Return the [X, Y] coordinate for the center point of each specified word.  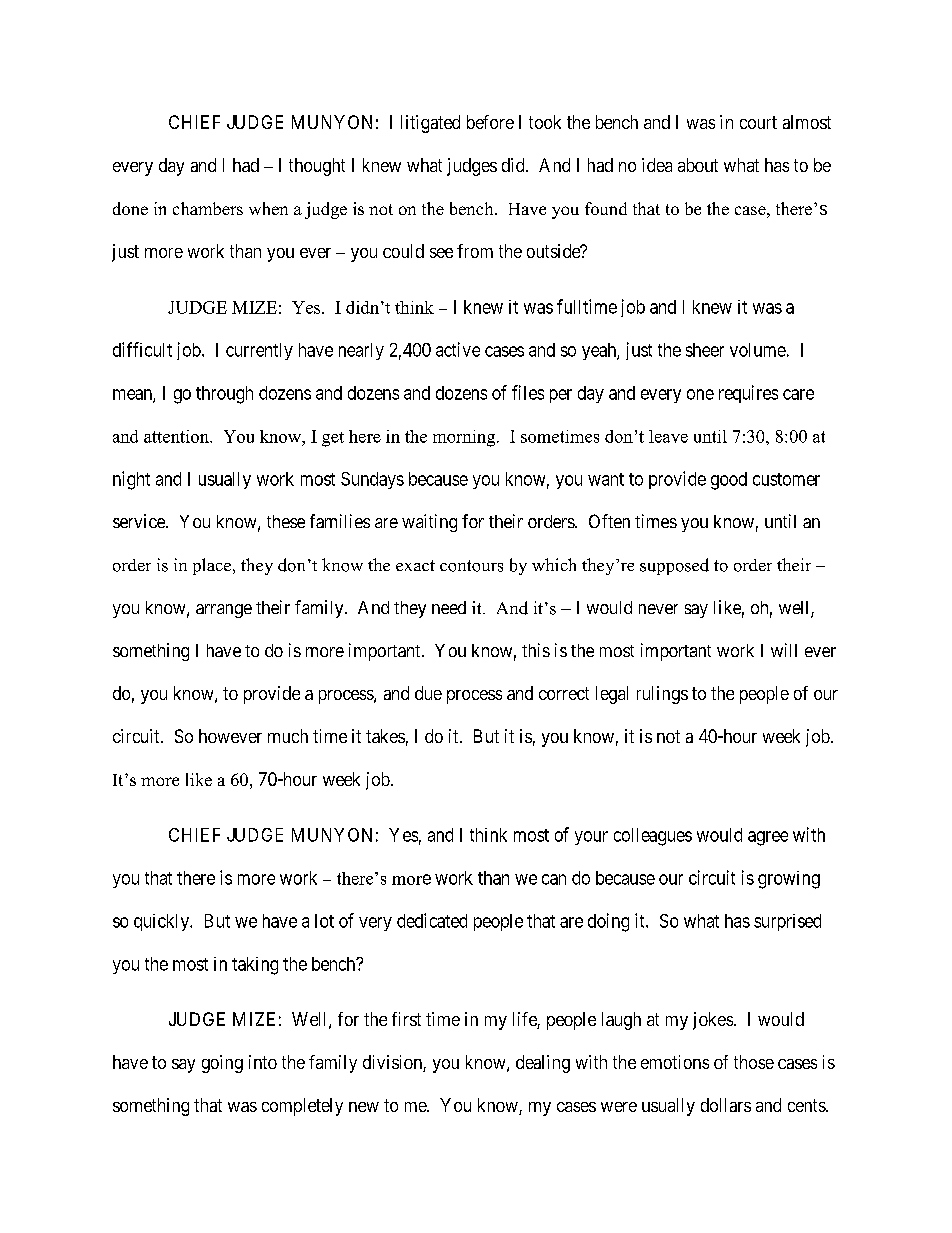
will [784, 650]
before [490, 122]
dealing [543, 1064]
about [698, 165]
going [222, 1064]
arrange [224, 611]
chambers [208, 208]
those [754, 1062]
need [449, 607]
